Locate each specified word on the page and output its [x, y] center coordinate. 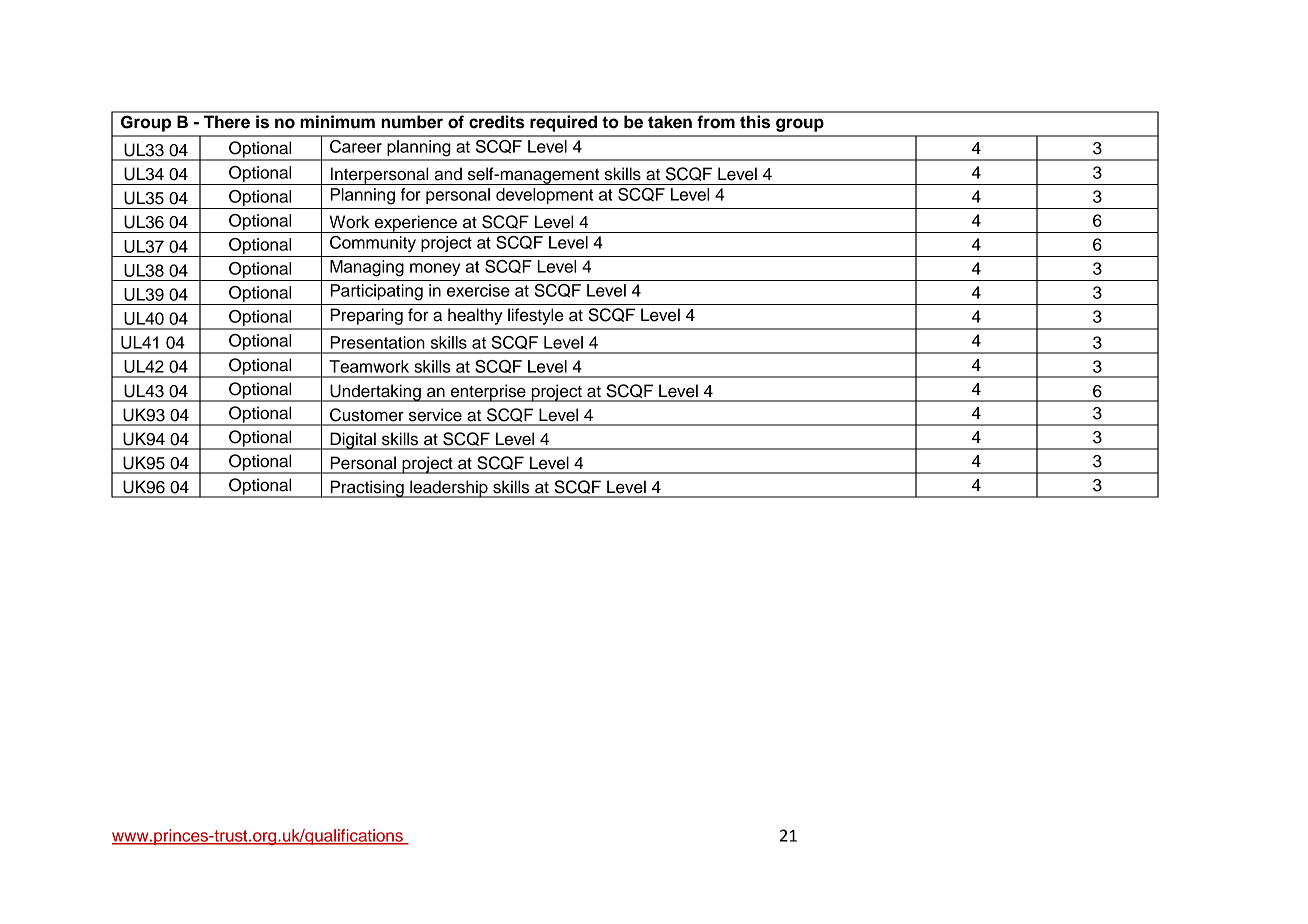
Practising [367, 489]
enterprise [488, 393]
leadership [449, 489]
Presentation [377, 342]
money [435, 269]
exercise [478, 290]
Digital [353, 441]
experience [415, 224]
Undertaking [375, 393]
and [448, 174]
